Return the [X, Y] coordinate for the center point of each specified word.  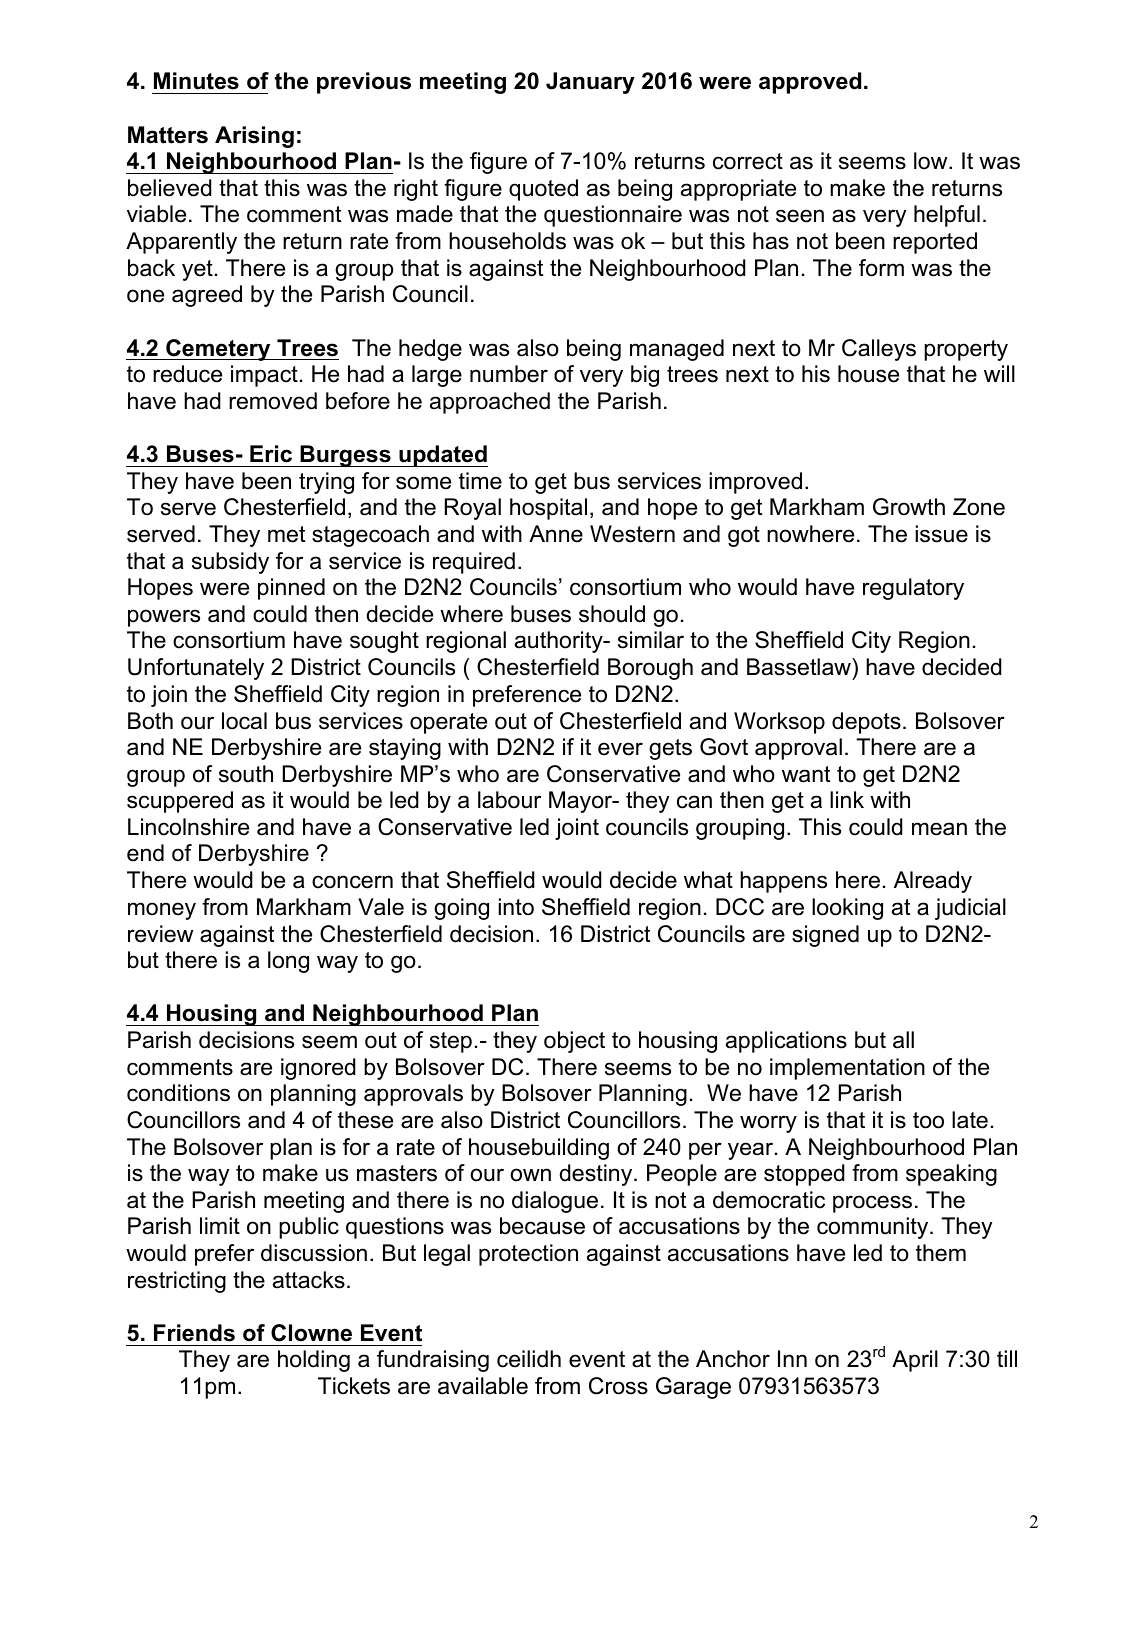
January [590, 83]
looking [847, 909]
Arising [254, 137]
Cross [618, 1386]
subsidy [230, 563]
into [516, 907]
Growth [909, 507]
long [288, 962]
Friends [194, 1333]
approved [810, 83]
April [915, 1361]
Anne [556, 534]
